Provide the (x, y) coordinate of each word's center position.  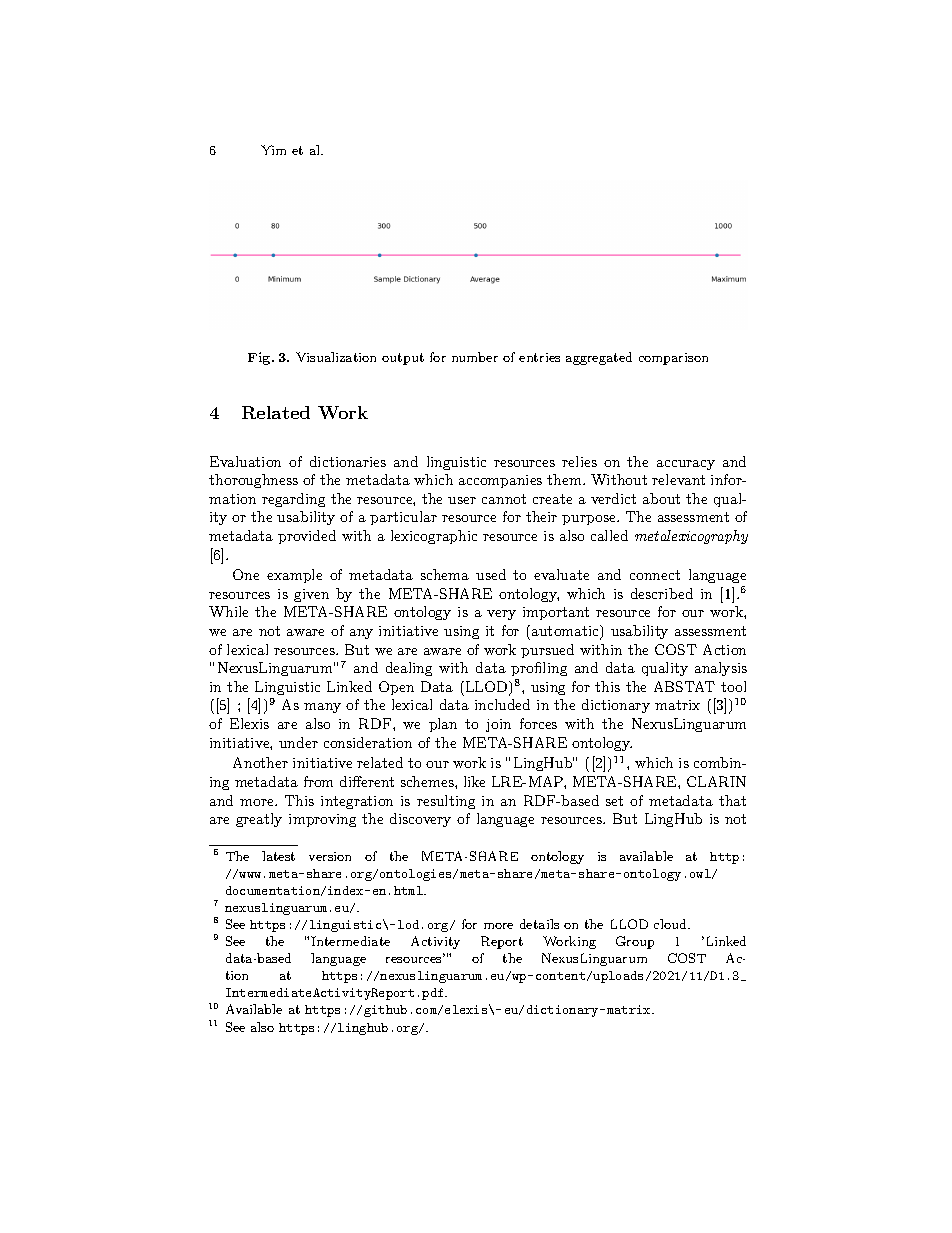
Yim (273, 150)
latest (278, 856)
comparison (673, 359)
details (539, 924)
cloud (671, 924)
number (475, 357)
